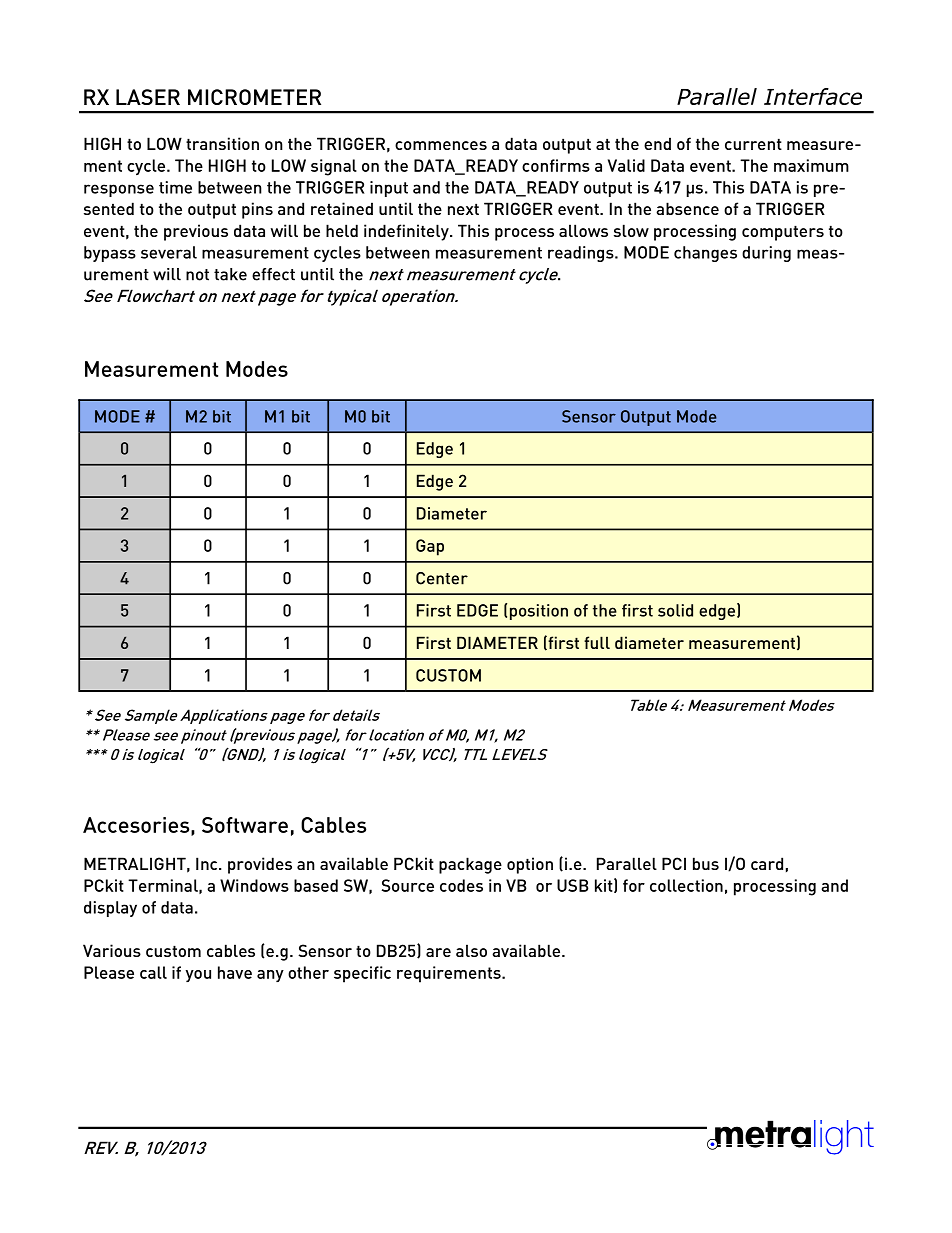  What do you see at coordinates (441, 145) in the screenshot?
I see `commences` at bounding box center [441, 145].
